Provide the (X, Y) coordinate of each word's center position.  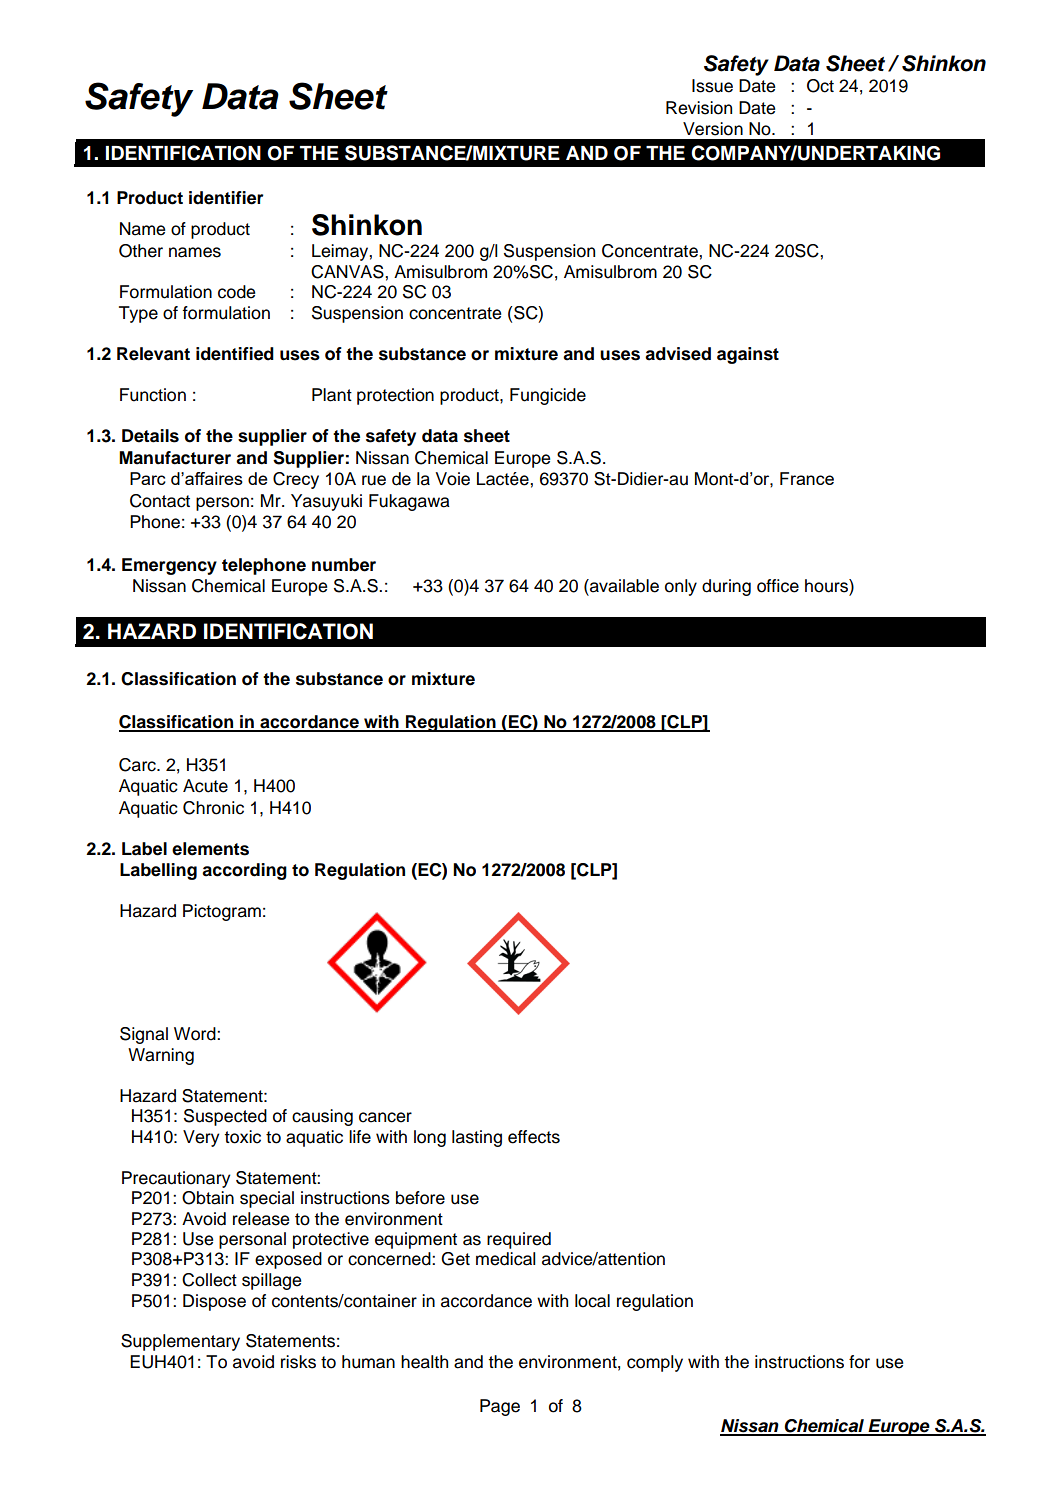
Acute (205, 786)
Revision (699, 108)
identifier (226, 198)
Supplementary (180, 1342)
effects (534, 1137)
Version (713, 129)
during (726, 587)
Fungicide (548, 396)
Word (196, 1034)
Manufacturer (175, 458)
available (623, 586)
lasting (477, 1138)
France (807, 478)
